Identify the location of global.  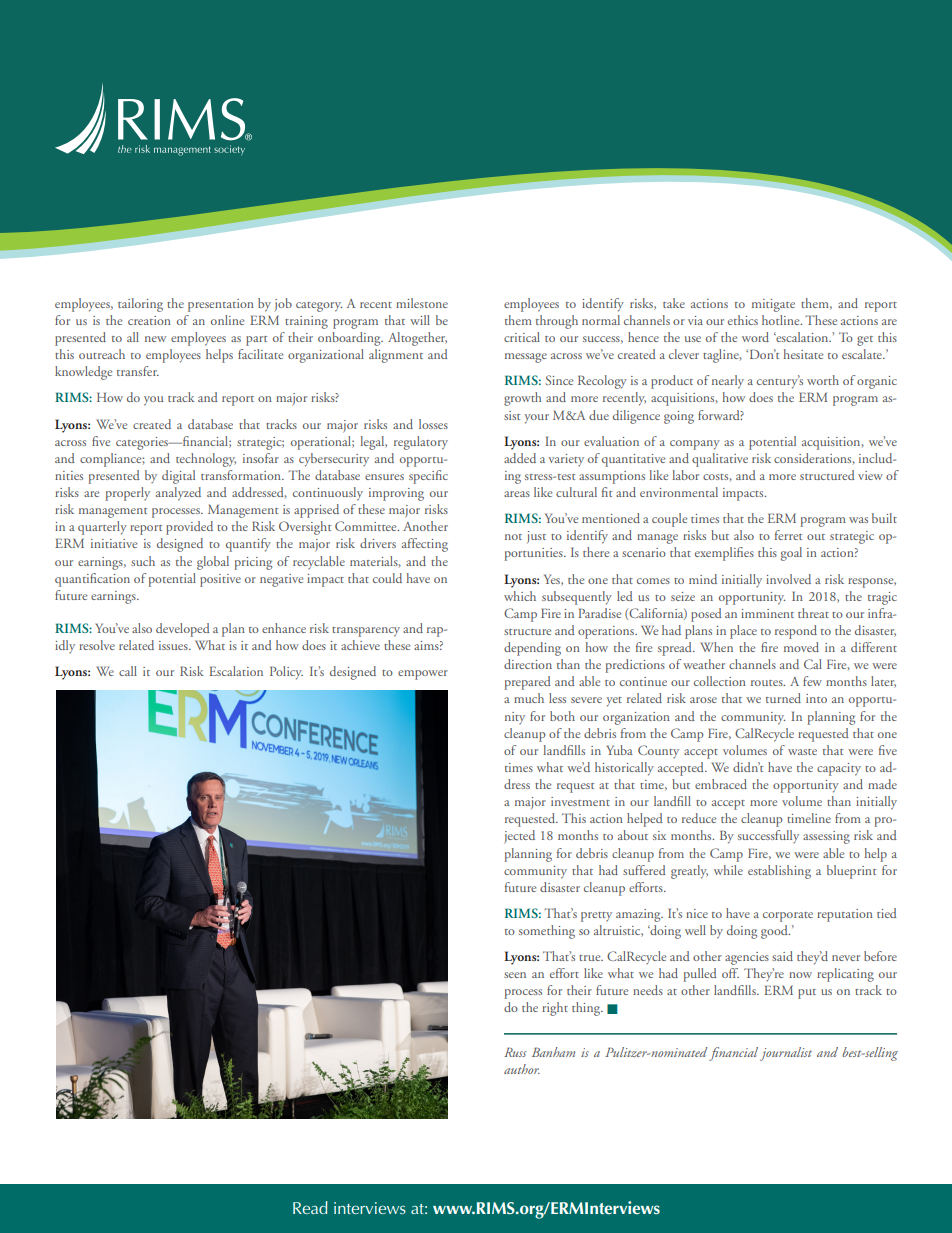
(213, 563).
